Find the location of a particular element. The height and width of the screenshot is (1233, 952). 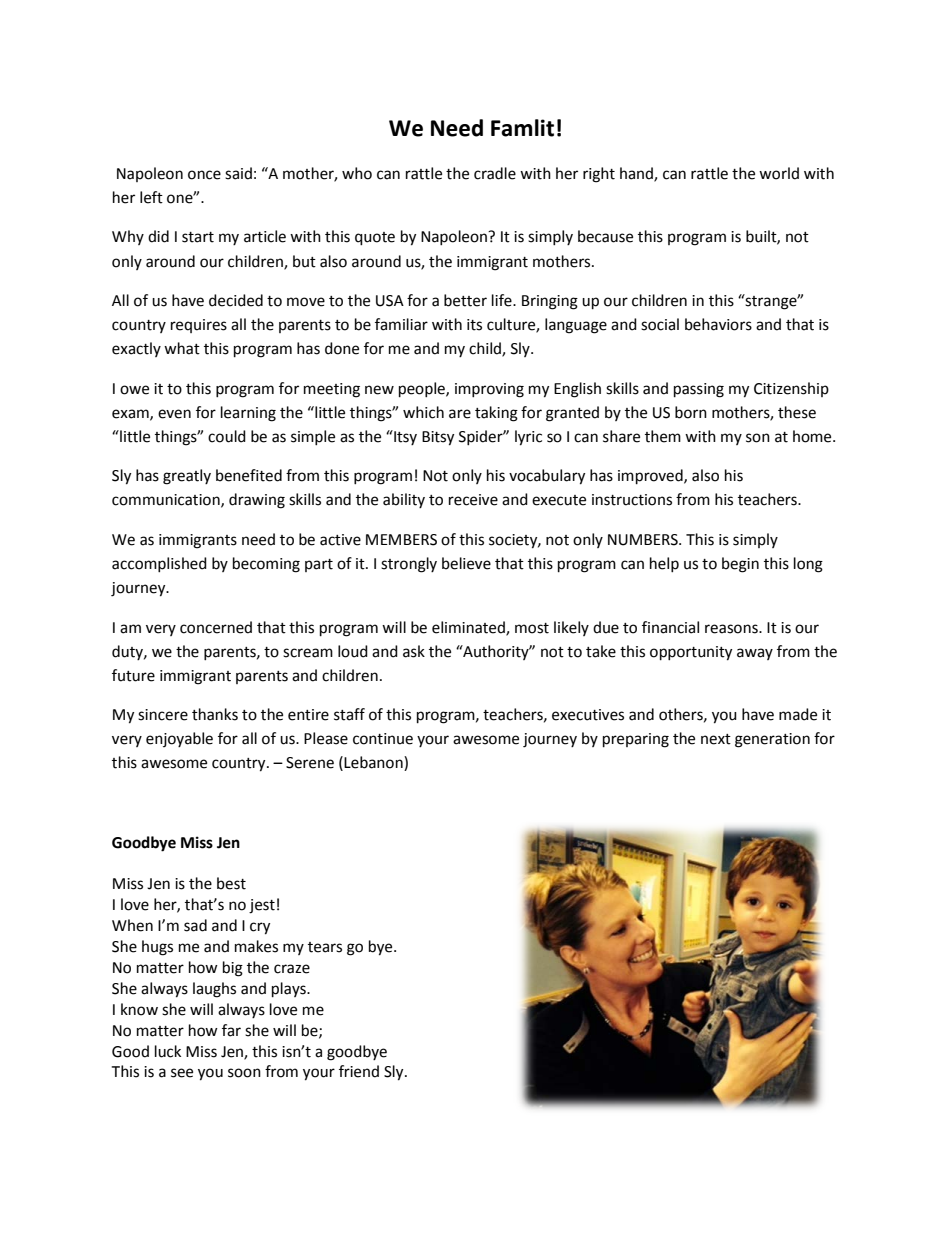

said is located at coordinates (238, 173).
